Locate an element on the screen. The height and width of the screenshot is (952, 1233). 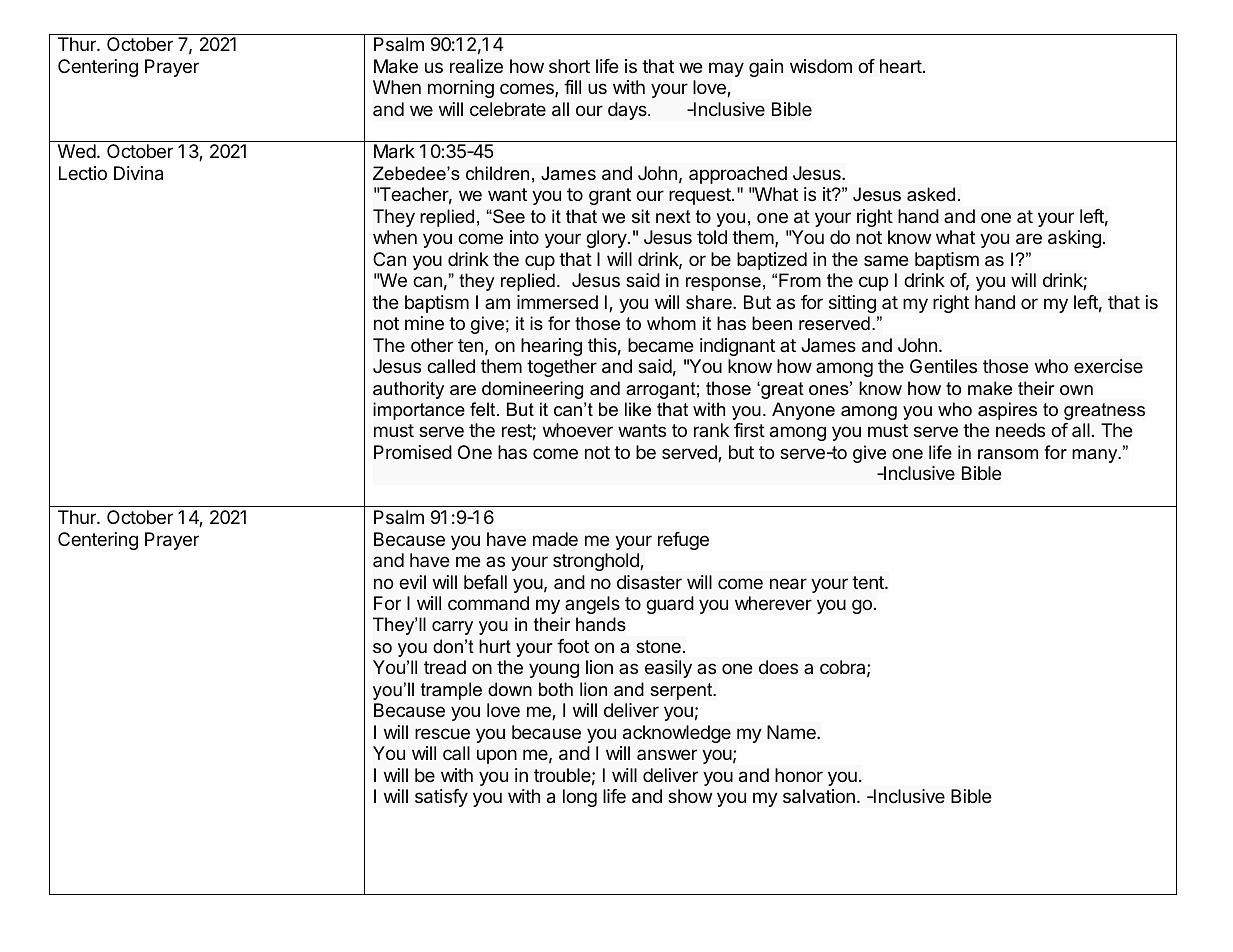
needs is located at coordinates (1020, 430).
